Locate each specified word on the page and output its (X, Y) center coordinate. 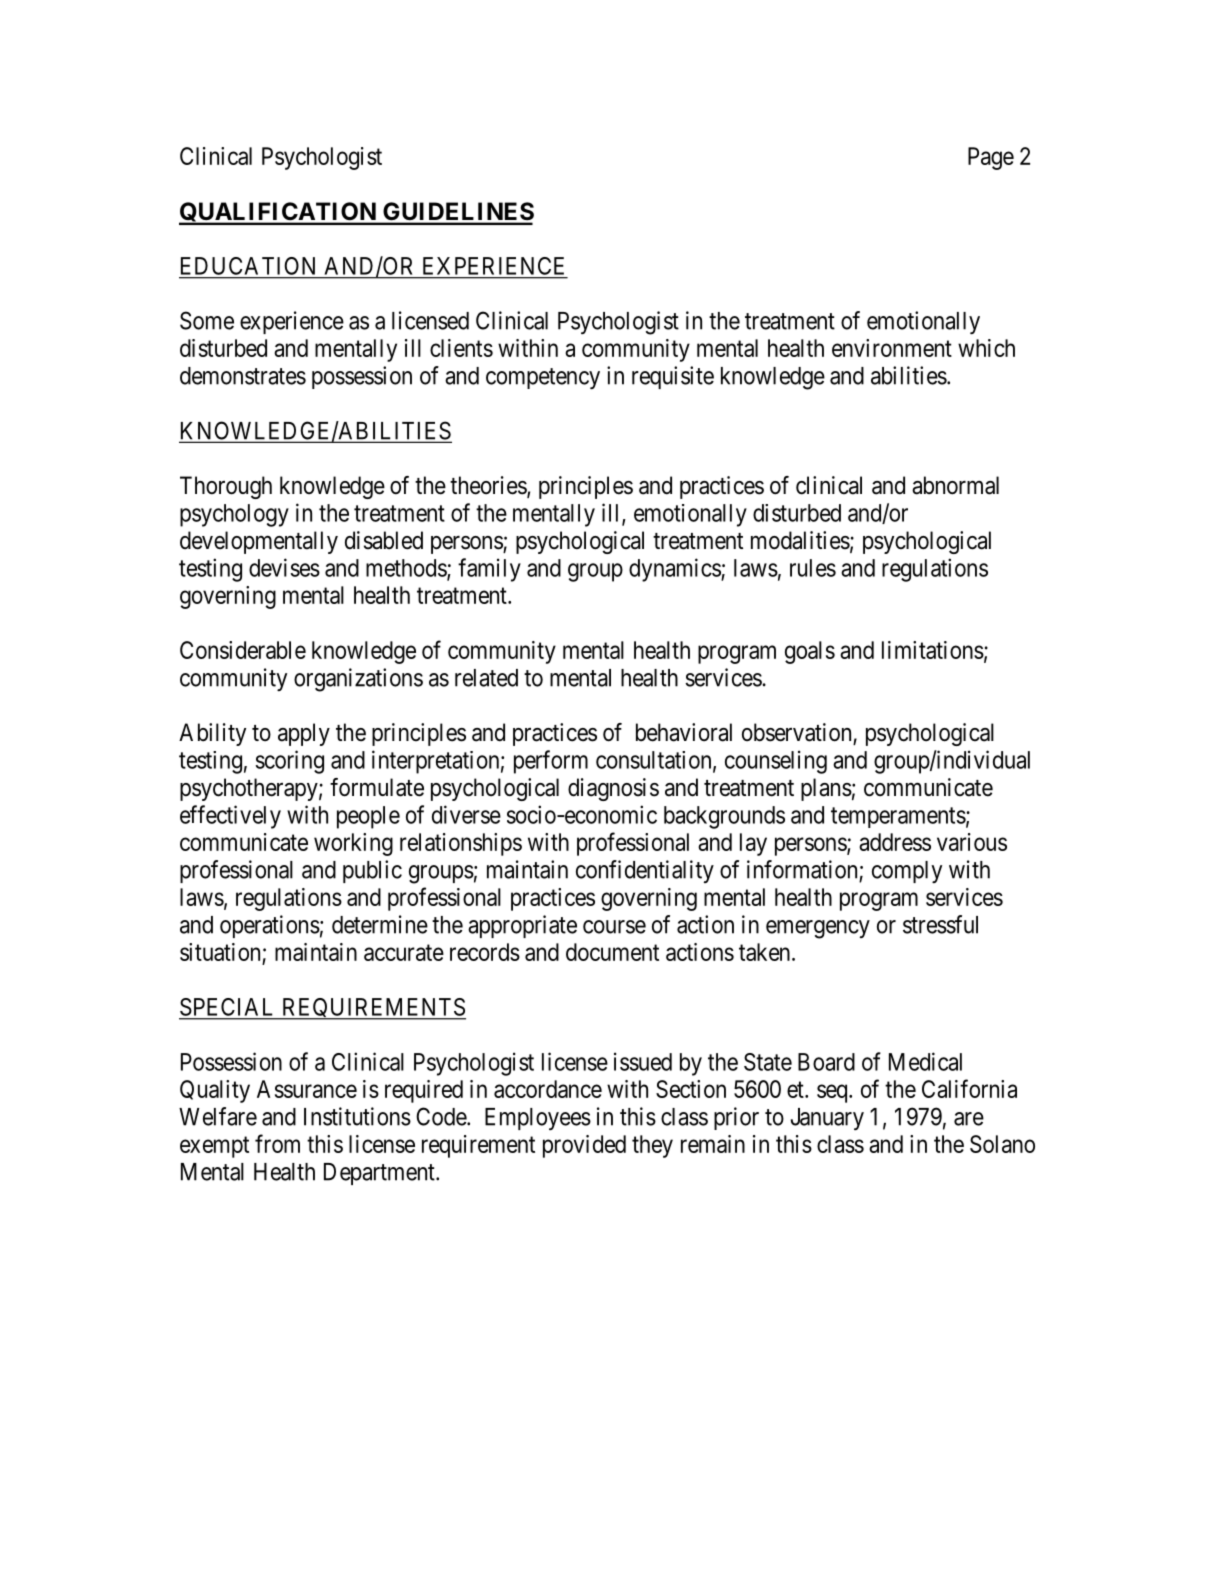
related (486, 678)
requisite (673, 377)
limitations (933, 650)
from (277, 1143)
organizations (358, 680)
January (827, 1119)
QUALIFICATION (278, 213)
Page (991, 158)
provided (584, 1146)
